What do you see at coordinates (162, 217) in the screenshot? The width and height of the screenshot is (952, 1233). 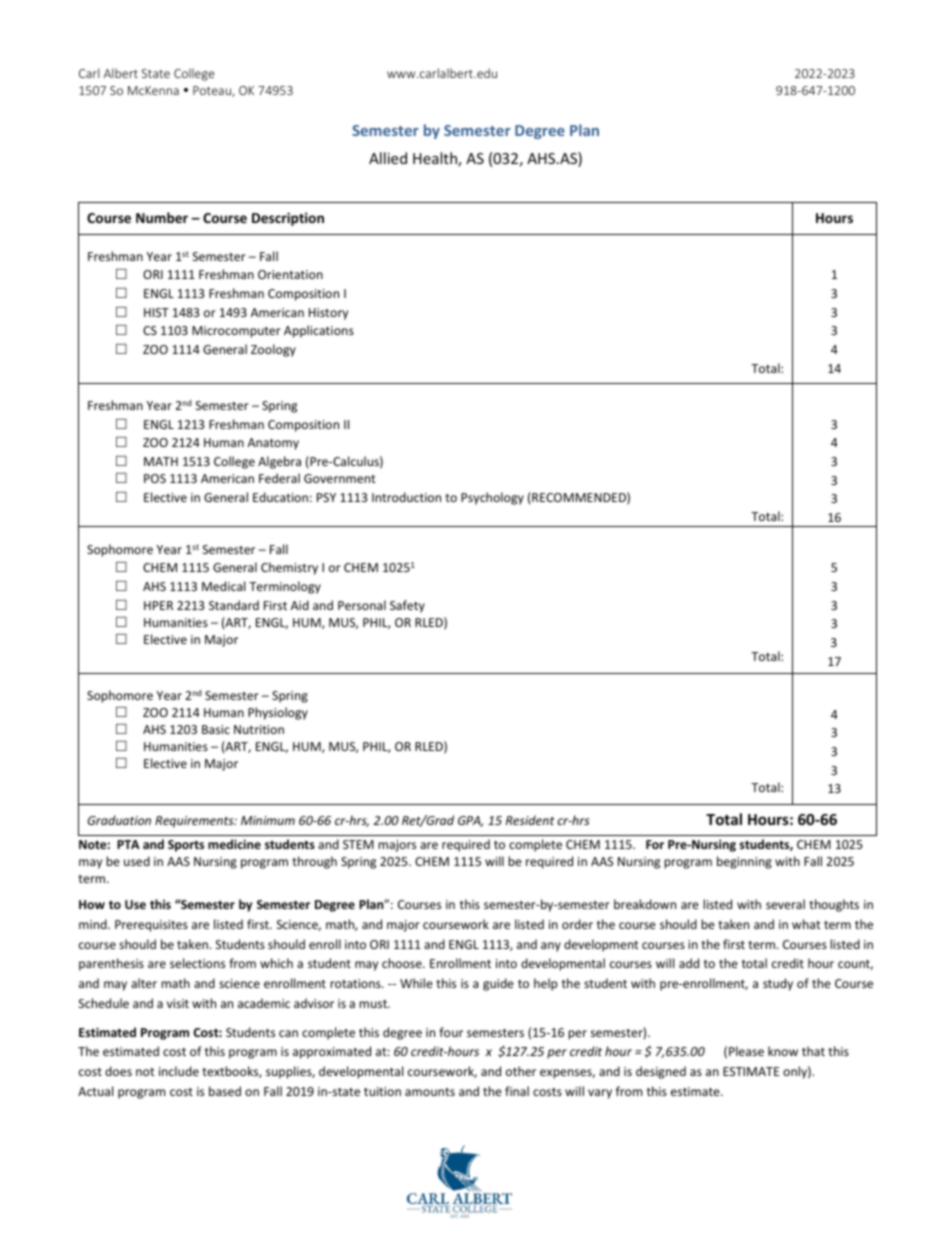 I see `Number` at bounding box center [162, 217].
